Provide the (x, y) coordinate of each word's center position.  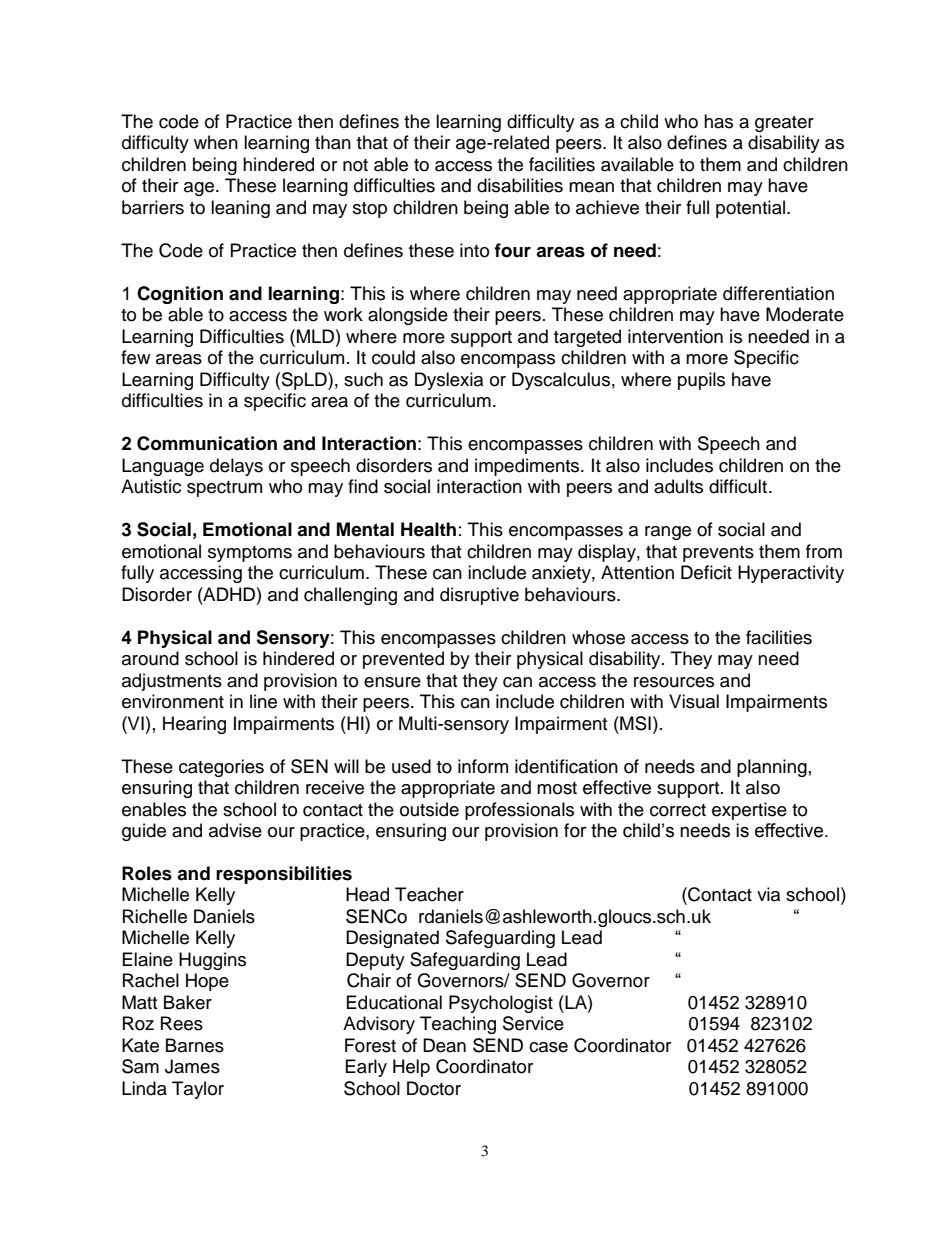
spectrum (224, 489)
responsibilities (284, 875)
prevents (718, 554)
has (718, 121)
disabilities (520, 185)
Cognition (180, 295)
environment (173, 701)
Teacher (429, 894)
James (192, 1066)
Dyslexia (449, 381)
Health (428, 529)
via (768, 894)
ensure (392, 682)
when (216, 142)
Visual (694, 701)
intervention (675, 336)
